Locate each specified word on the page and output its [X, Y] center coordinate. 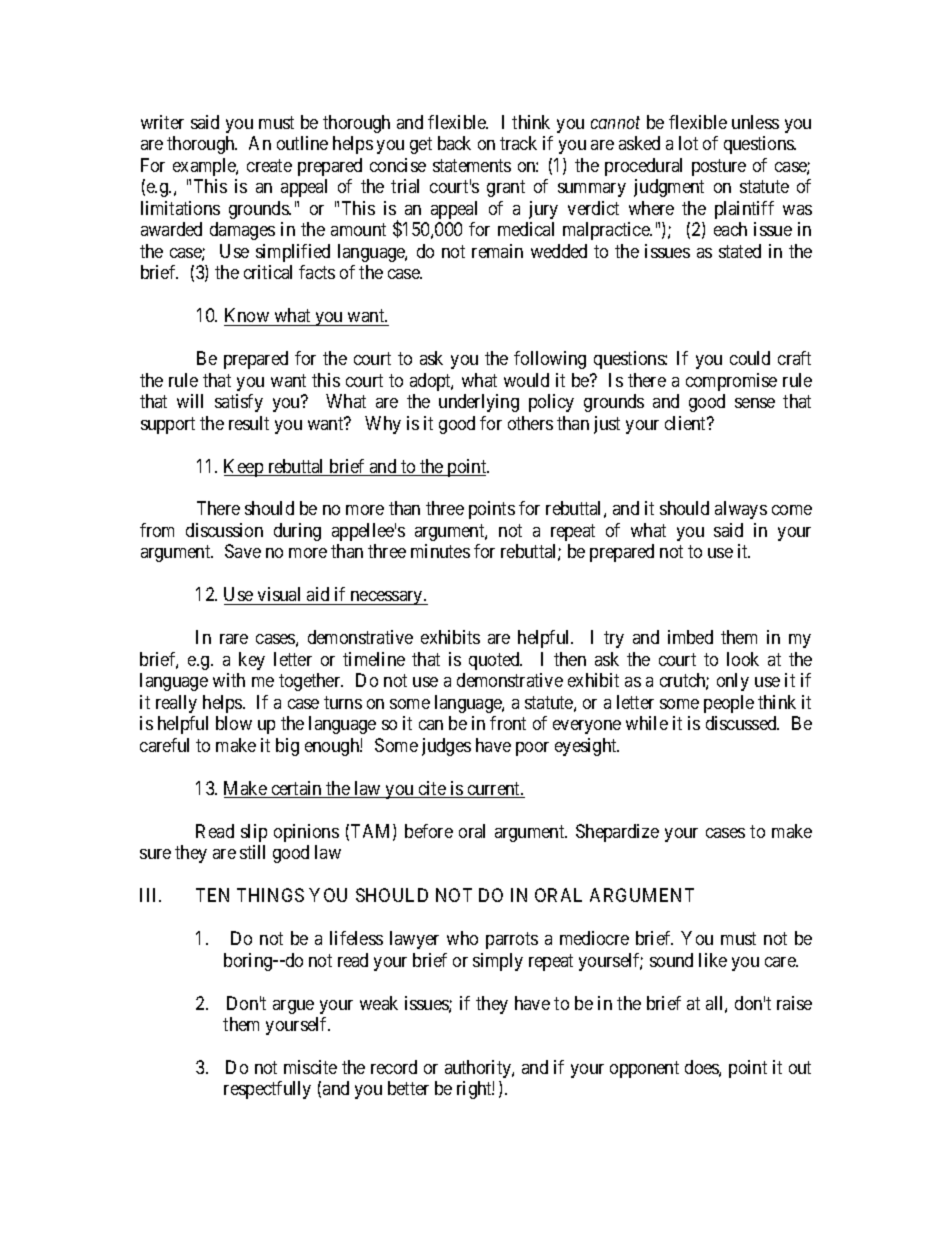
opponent [644, 1069]
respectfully [267, 1090]
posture [719, 167]
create [269, 165]
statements [472, 165]
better [408, 1088]
